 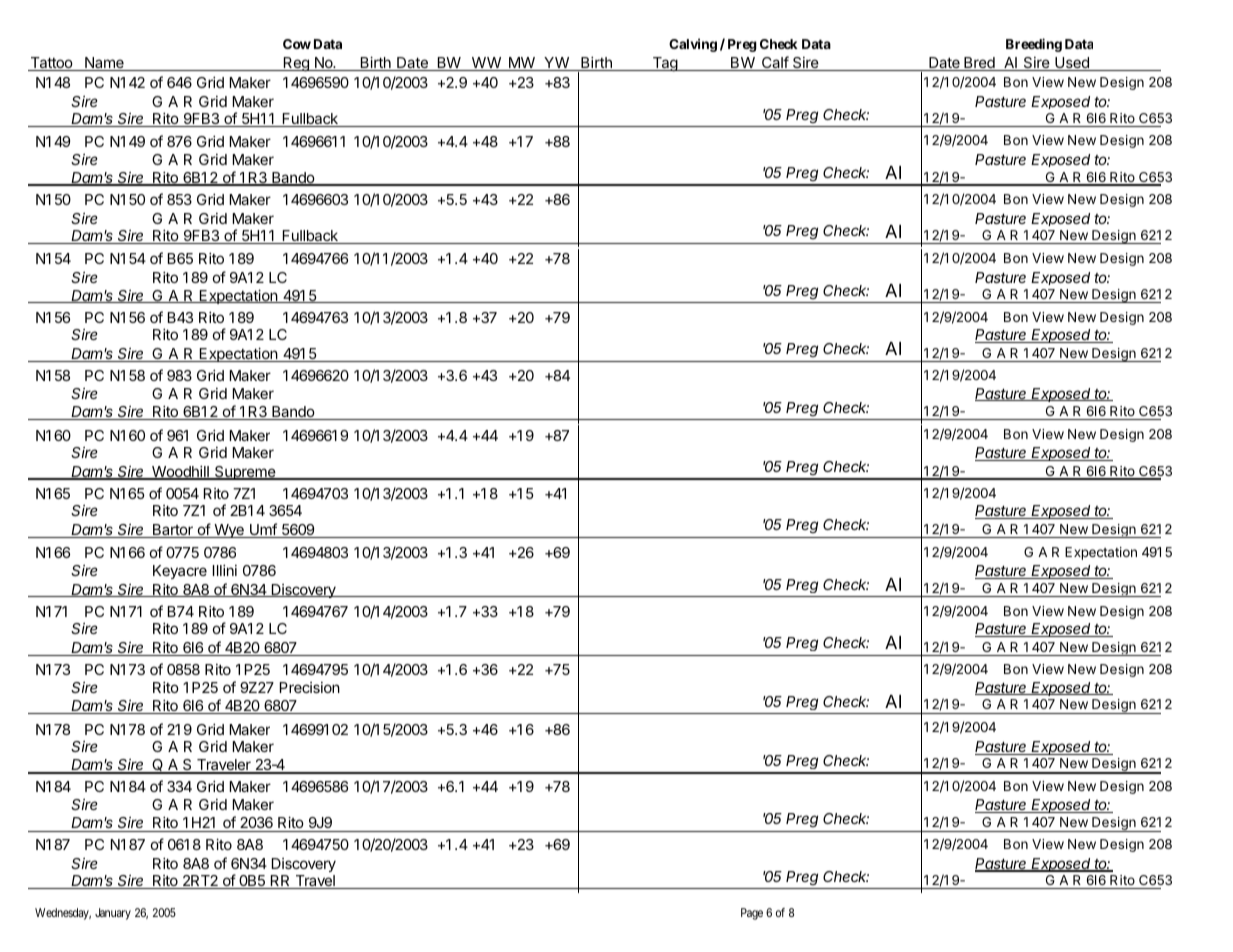 What do you see at coordinates (1072, 64) in the screenshot?
I see `Used` at bounding box center [1072, 64].
